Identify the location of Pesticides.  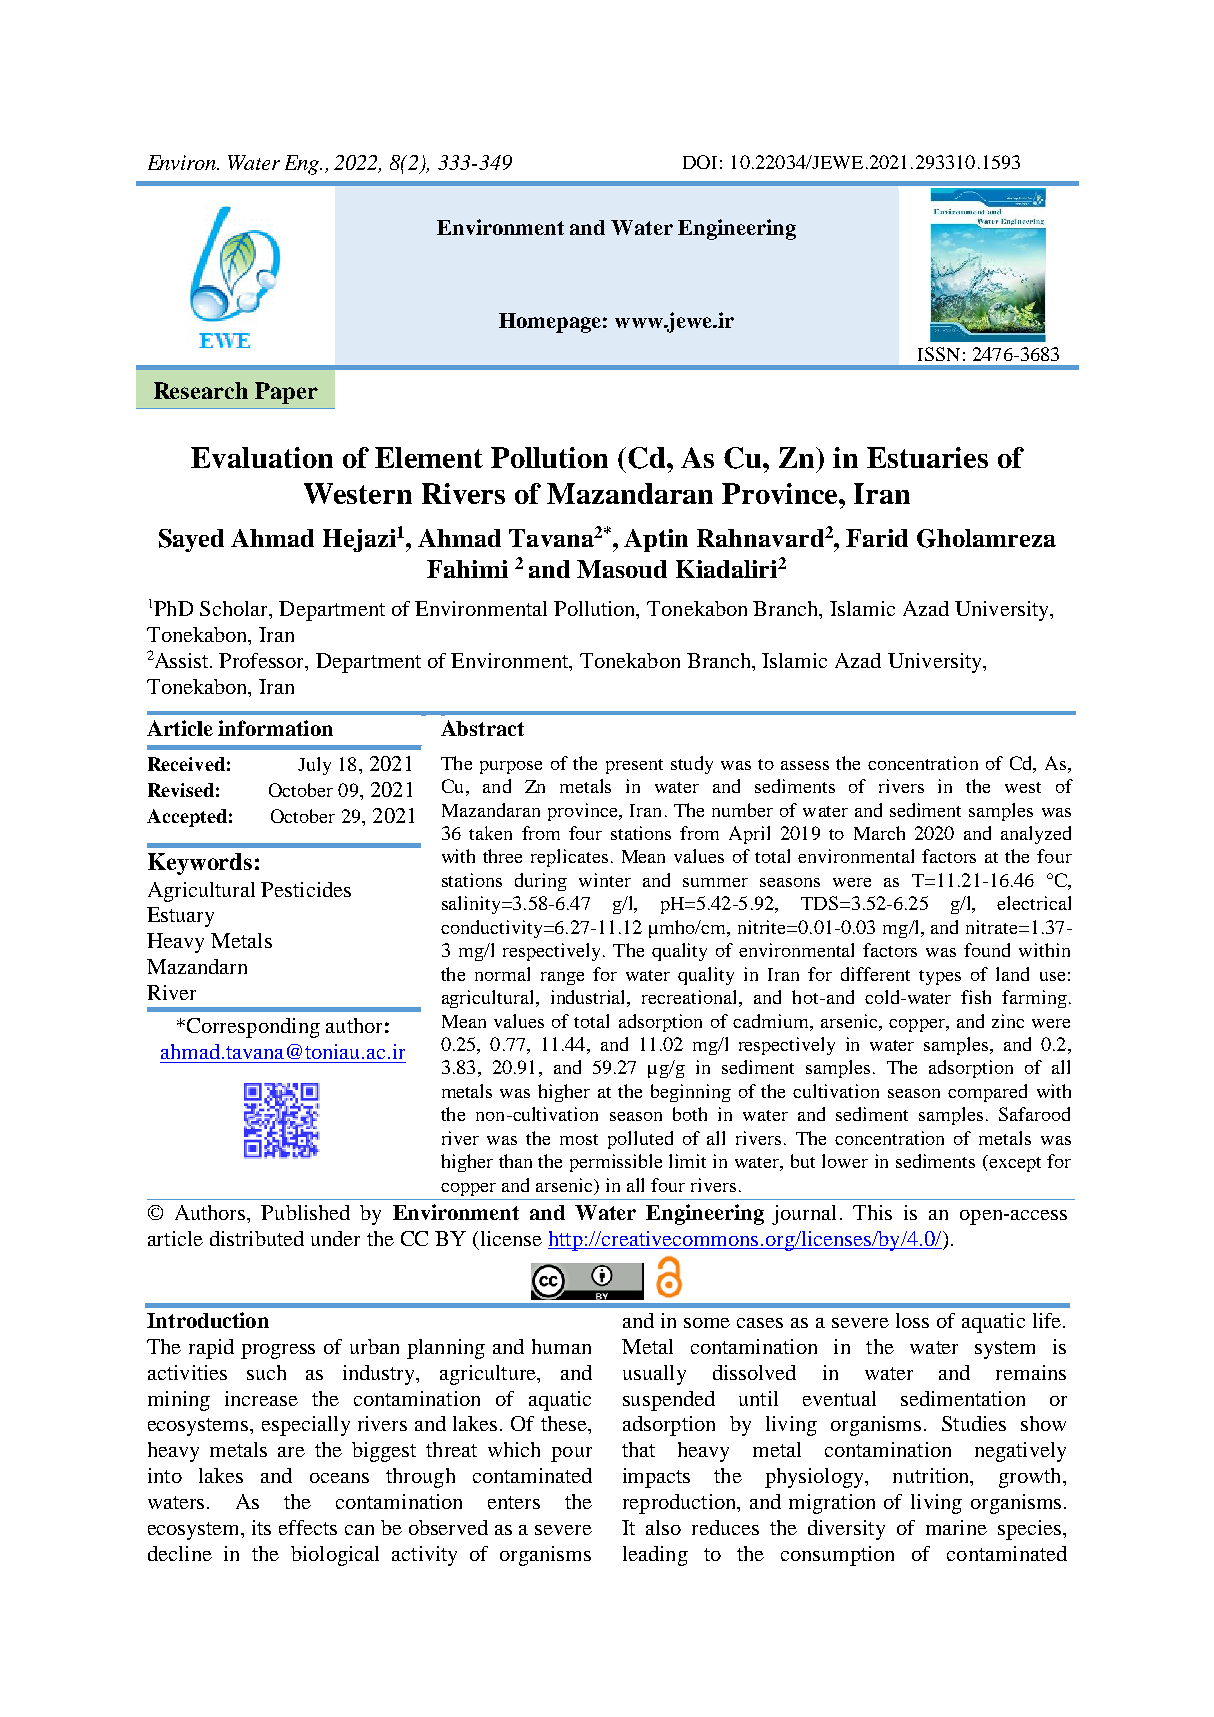
(306, 889).
